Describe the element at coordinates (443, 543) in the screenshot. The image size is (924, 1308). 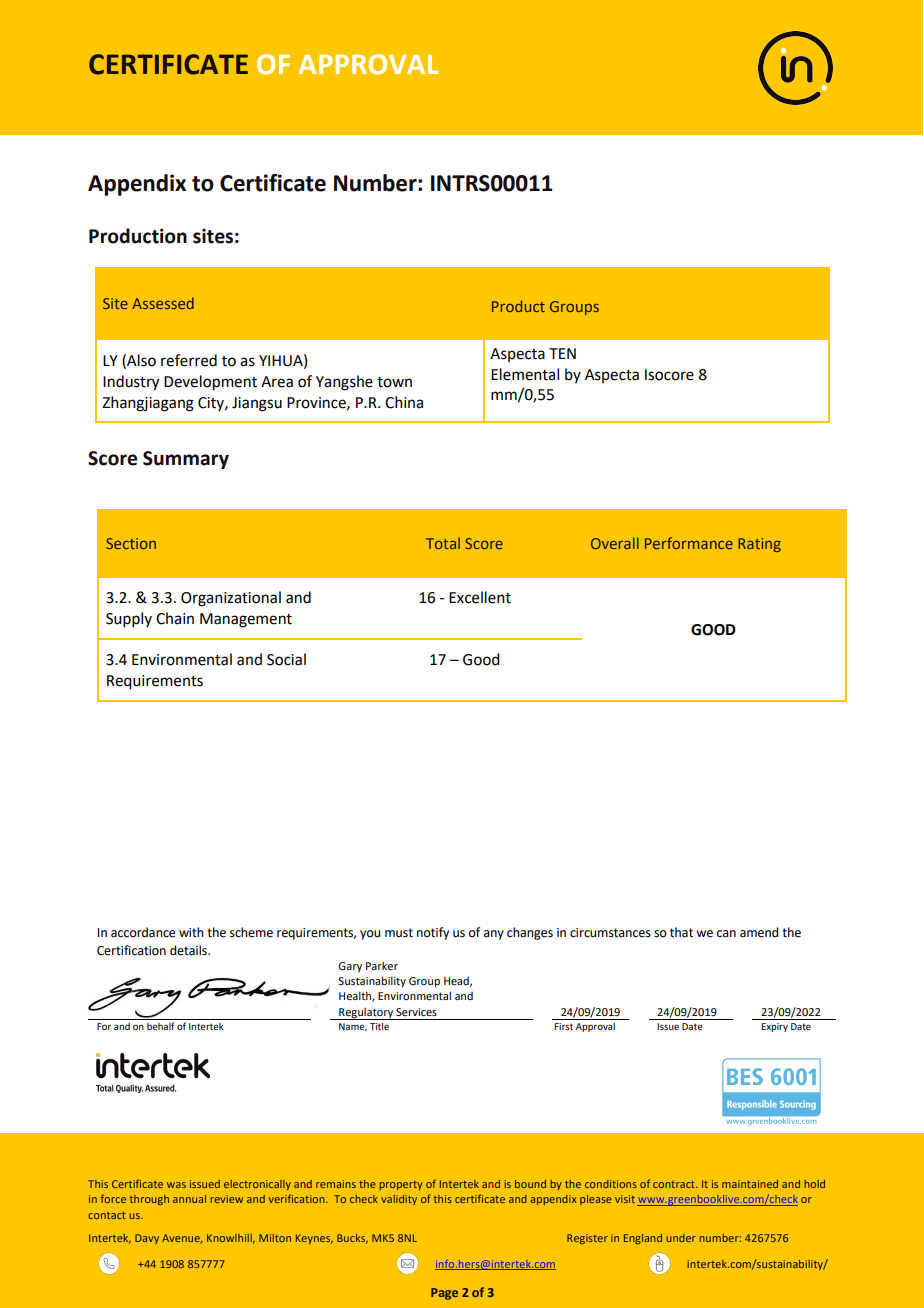
I see `Total` at that location.
